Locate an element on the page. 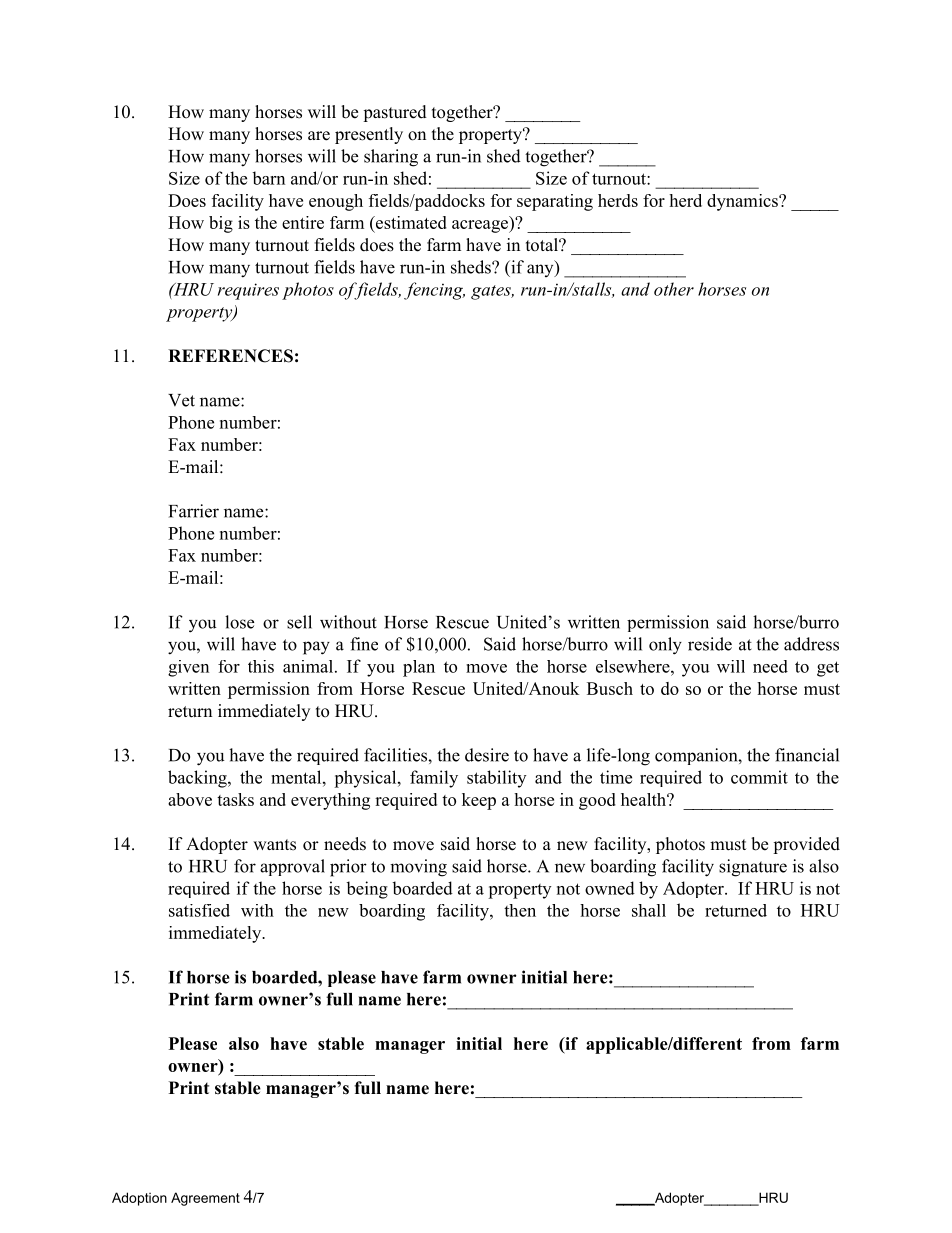 The image size is (952, 1233). plan is located at coordinates (419, 668).
